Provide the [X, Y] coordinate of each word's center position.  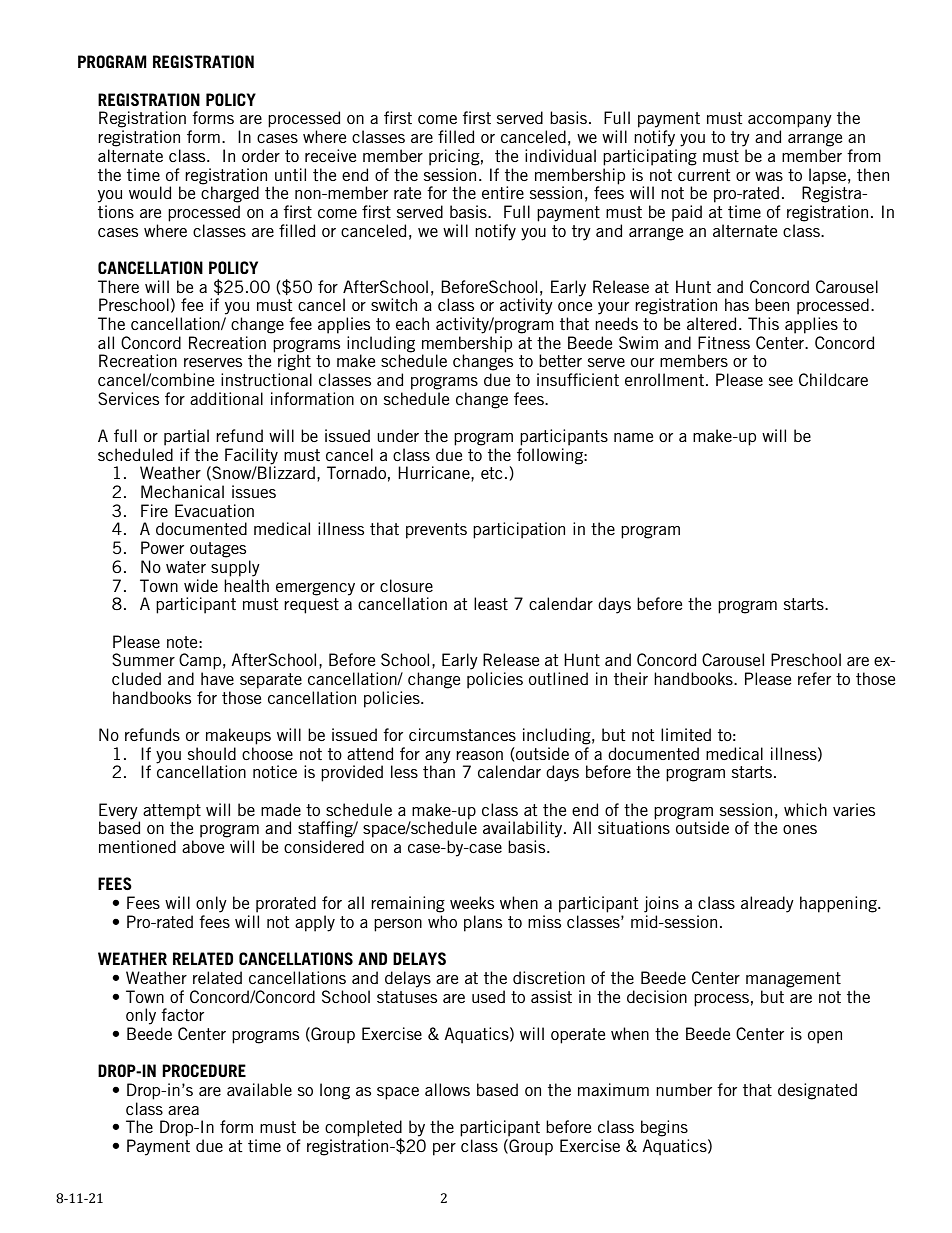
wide [201, 585]
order [261, 155]
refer [814, 678]
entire [503, 192]
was [769, 176]
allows [447, 1089]
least [491, 603]
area [183, 1110]
